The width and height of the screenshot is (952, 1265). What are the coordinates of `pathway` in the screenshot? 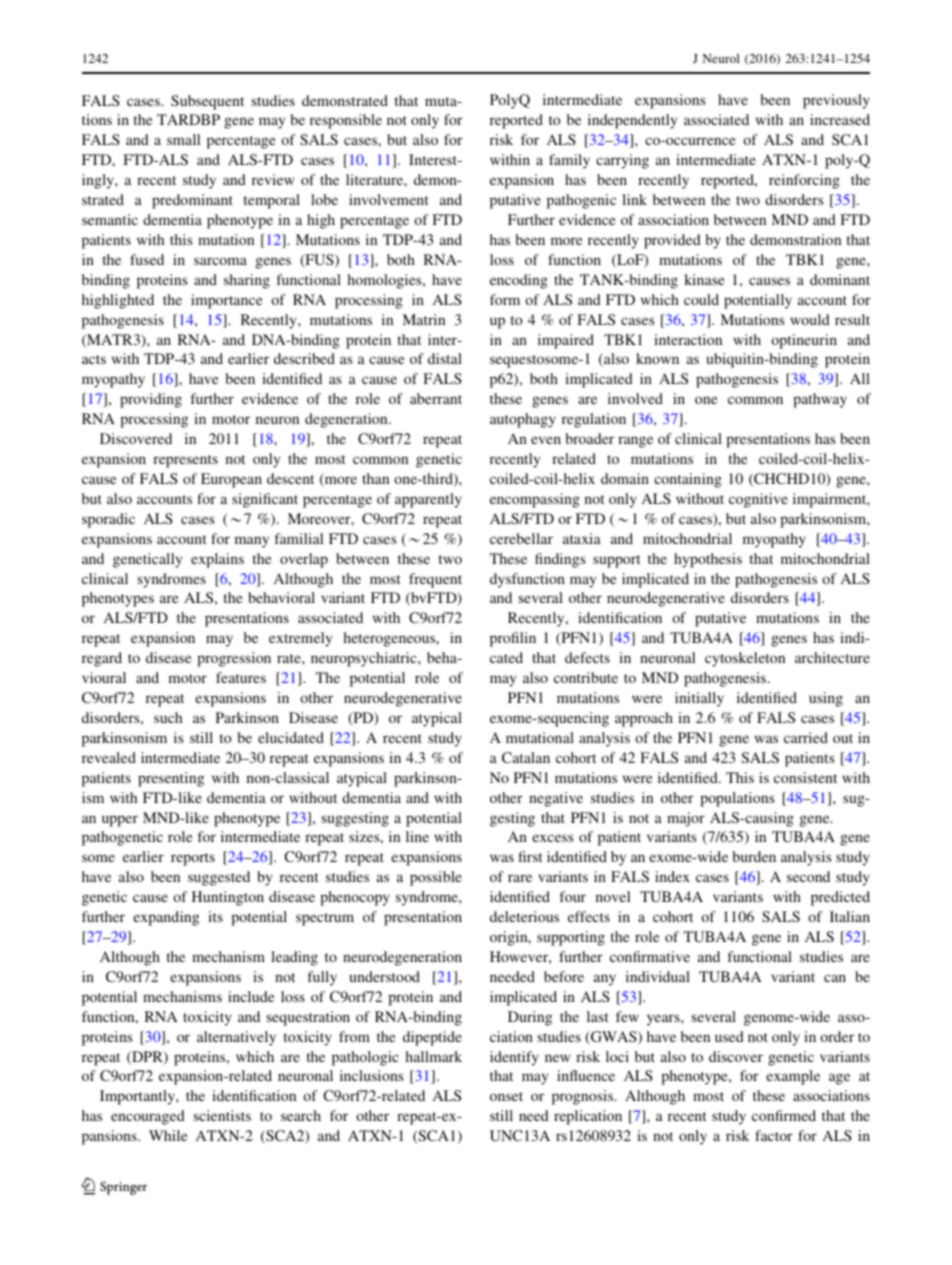 It's located at (820, 400).
